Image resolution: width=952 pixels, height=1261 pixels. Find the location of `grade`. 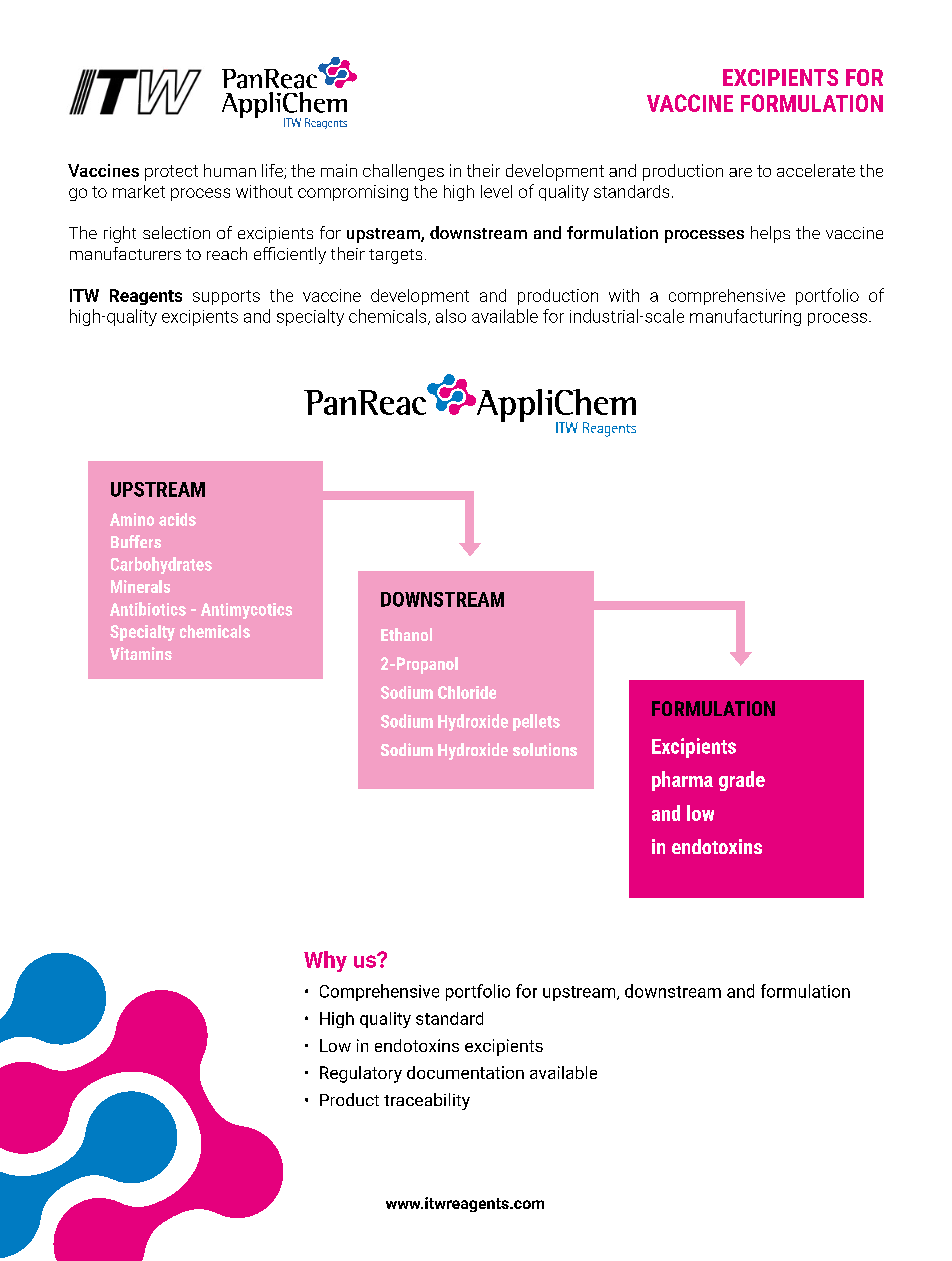

grade is located at coordinates (742, 781).
